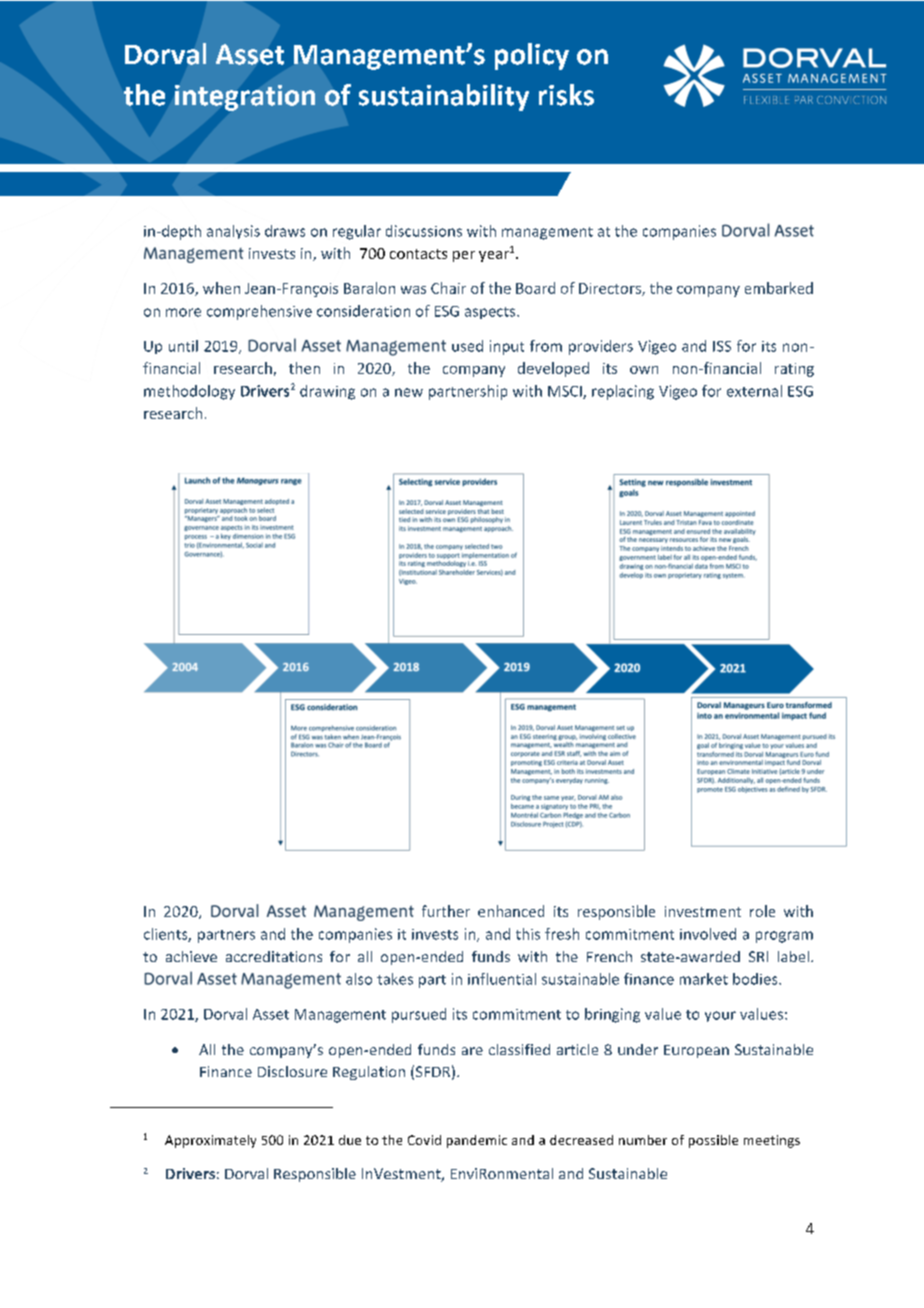  Describe the element at coordinates (754, 391) in the screenshot. I see `external` at that location.
